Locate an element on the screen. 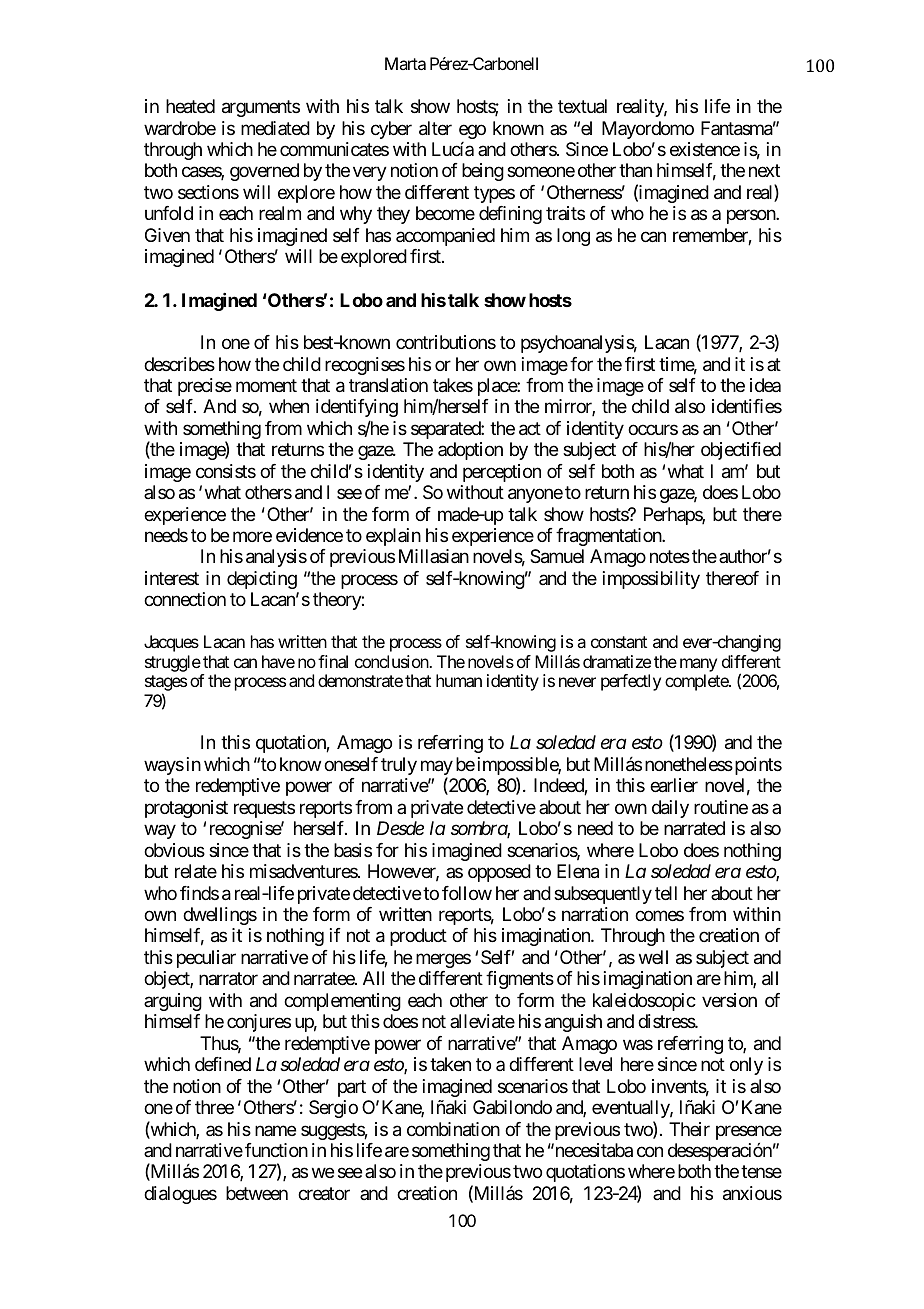  combination is located at coordinates (453, 1129).
